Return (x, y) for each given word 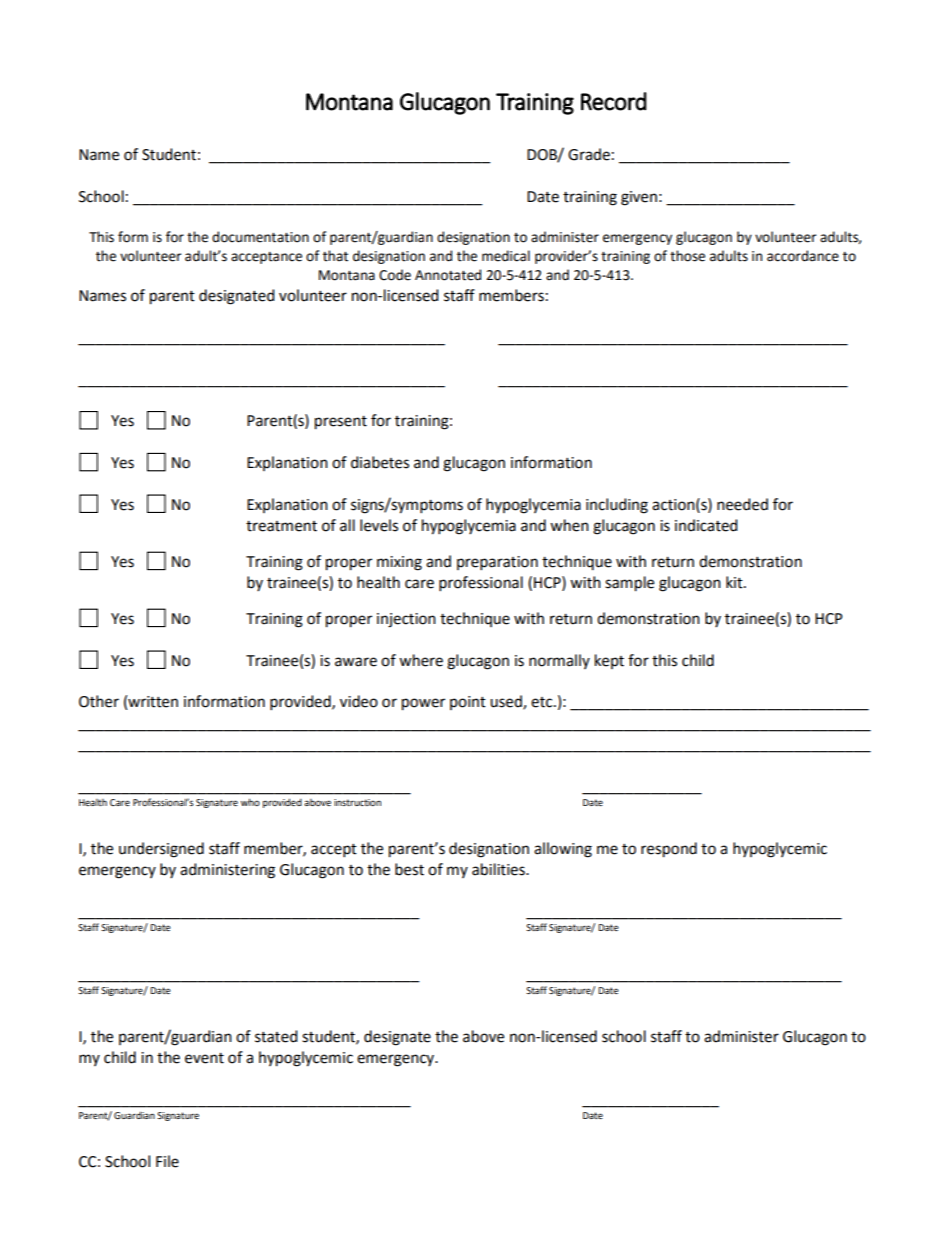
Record (614, 101)
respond (669, 850)
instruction (357, 802)
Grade (589, 154)
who (250, 802)
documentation (260, 237)
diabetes (380, 462)
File (167, 1161)
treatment (281, 526)
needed (742, 504)
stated (276, 1036)
